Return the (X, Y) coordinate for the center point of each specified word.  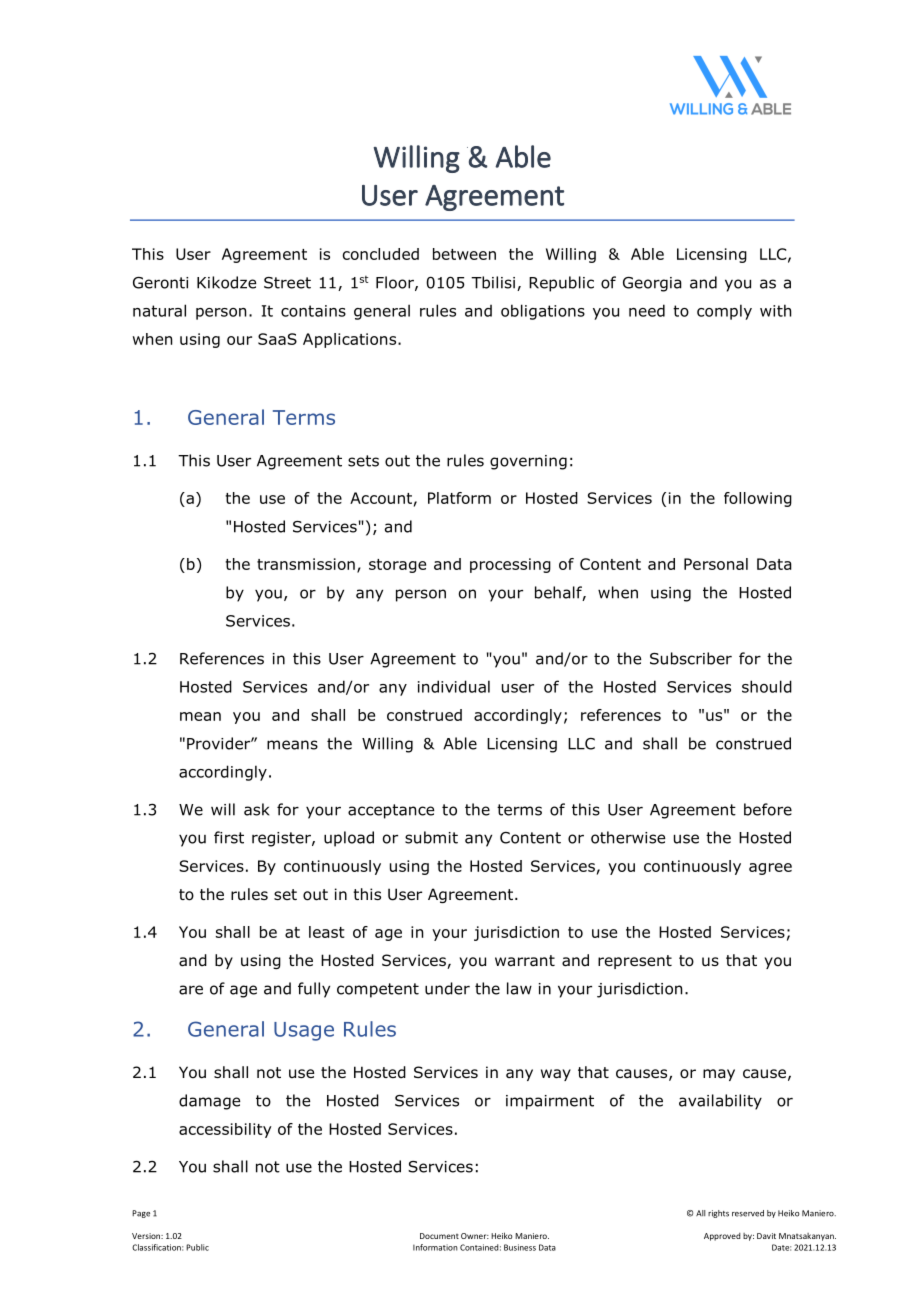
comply (724, 312)
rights (718, 1214)
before (768, 809)
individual (454, 686)
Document (439, 1236)
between (464, 254)
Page (141, 1214)
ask (256, 809)
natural (159, 310)
